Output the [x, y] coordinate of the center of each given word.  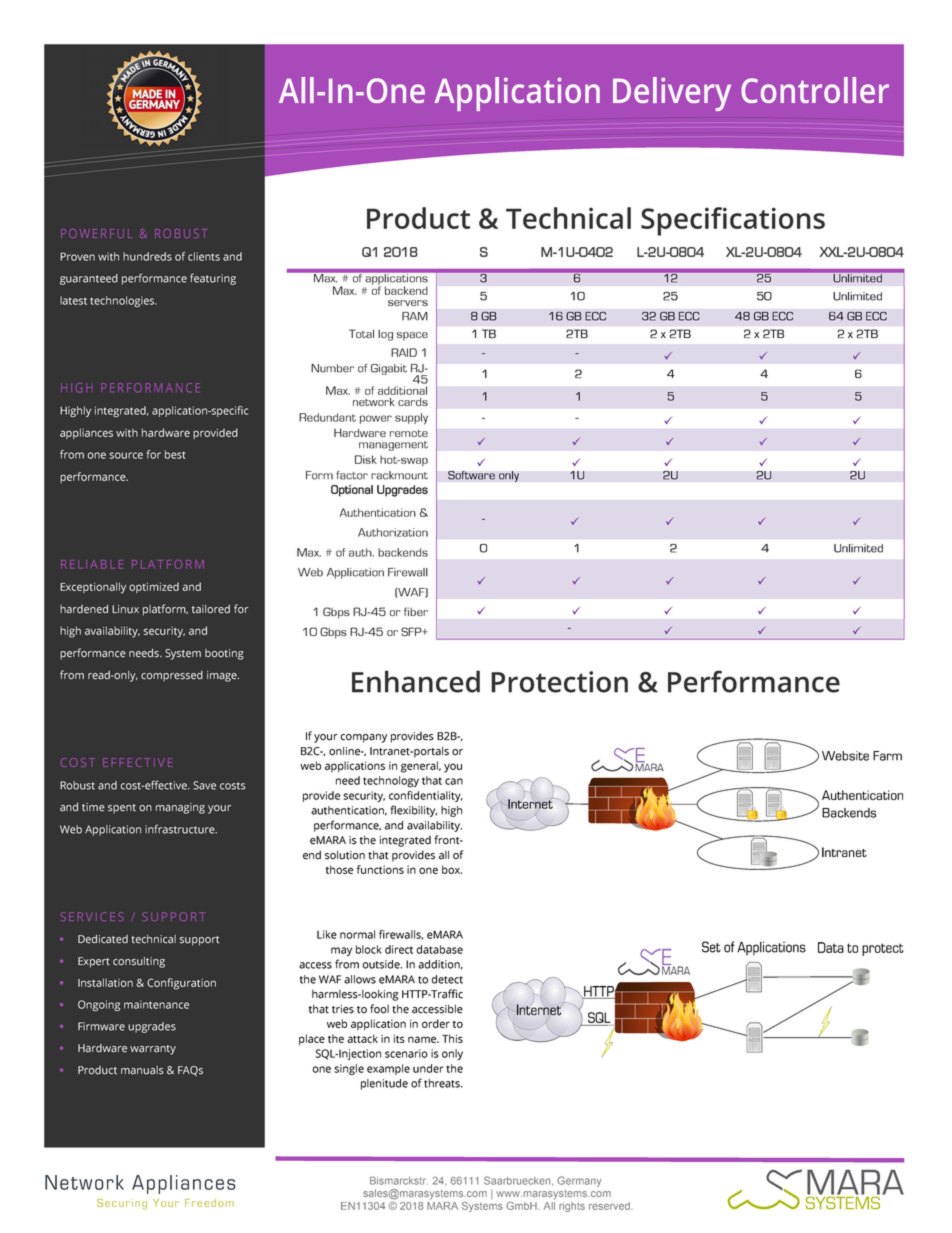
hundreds [147, 256]
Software [471, 475]
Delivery [672, 94]
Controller [815, 90]
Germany [579, 1181]
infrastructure [181, 829]
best [175, 454]
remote [409, 433]
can [454, 781]
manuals [142, 1070]
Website [845, 756]
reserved [610, 1206]
